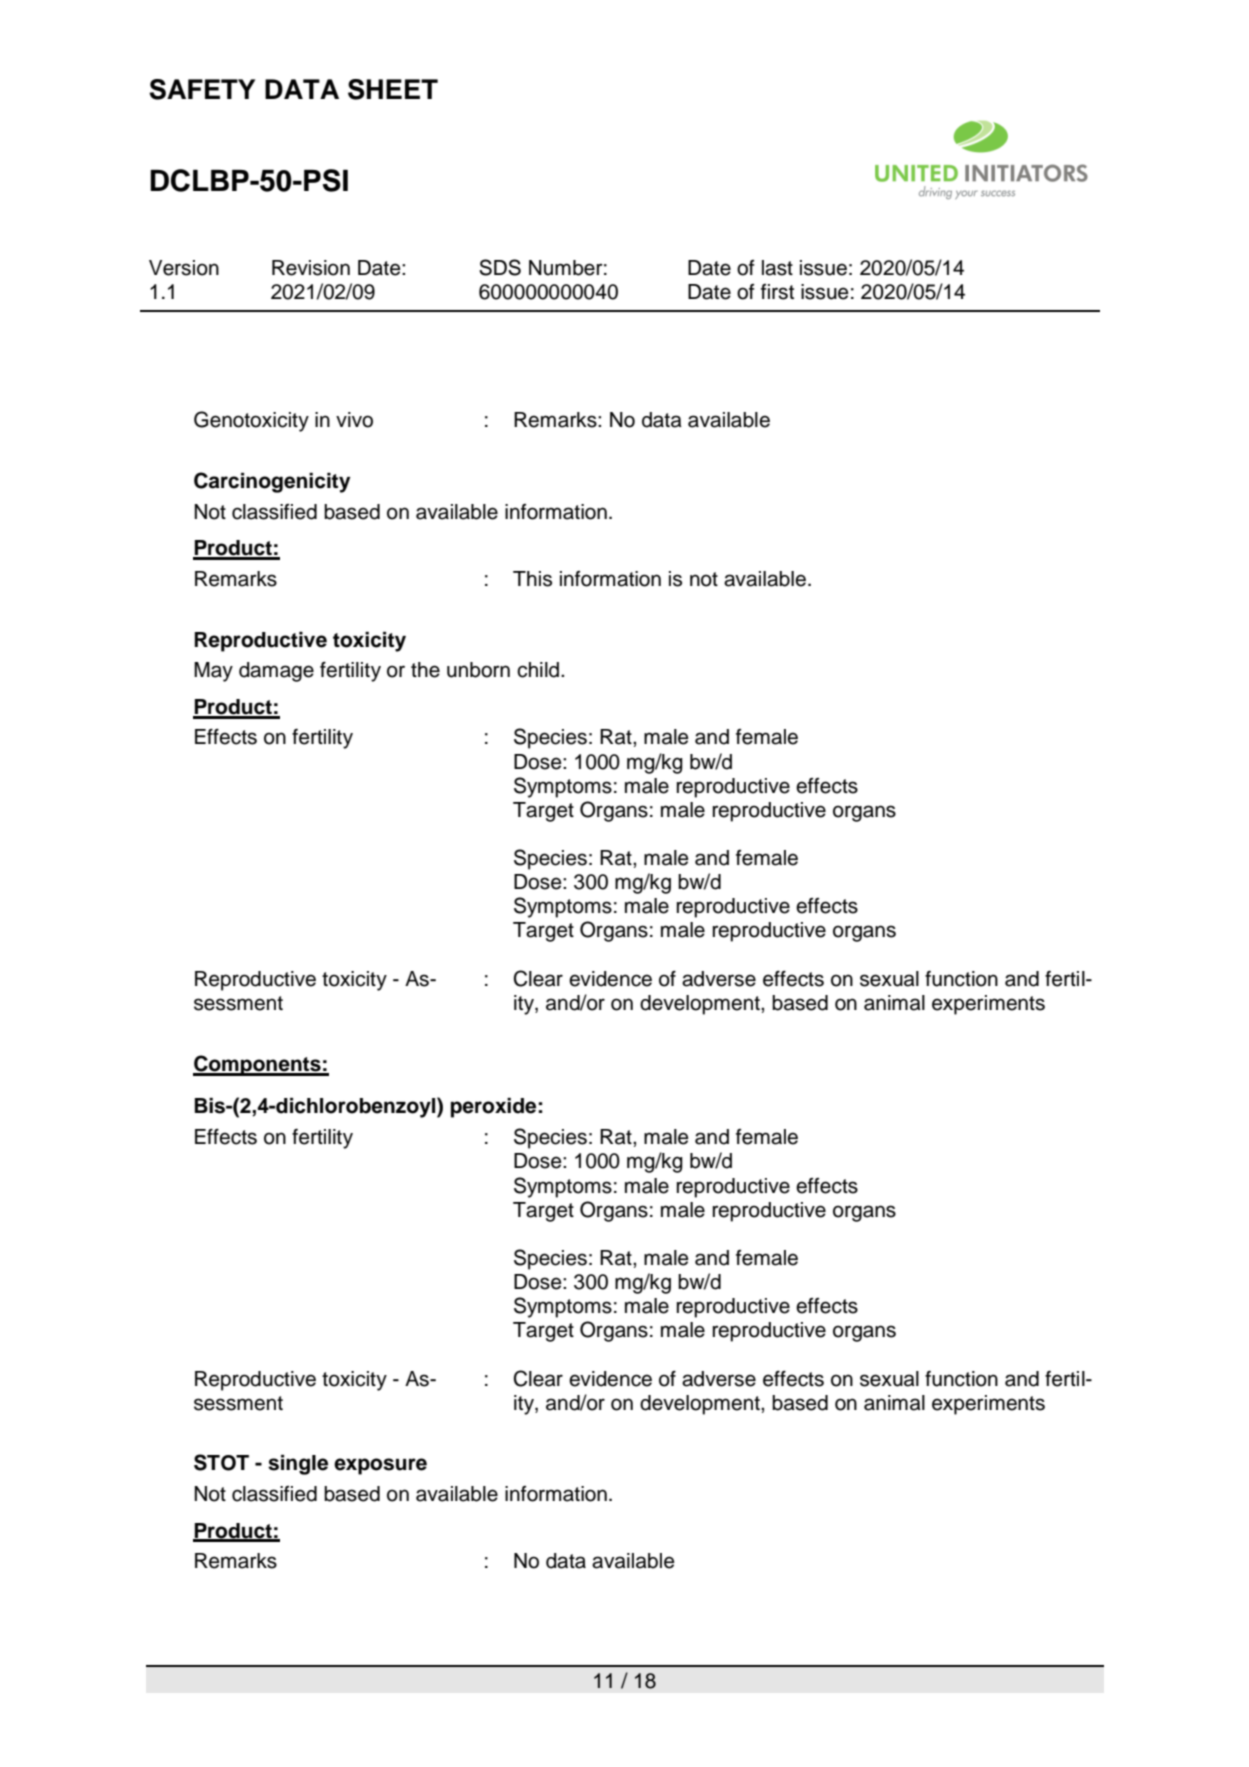  I want to click on damage, so click(276, 672).
